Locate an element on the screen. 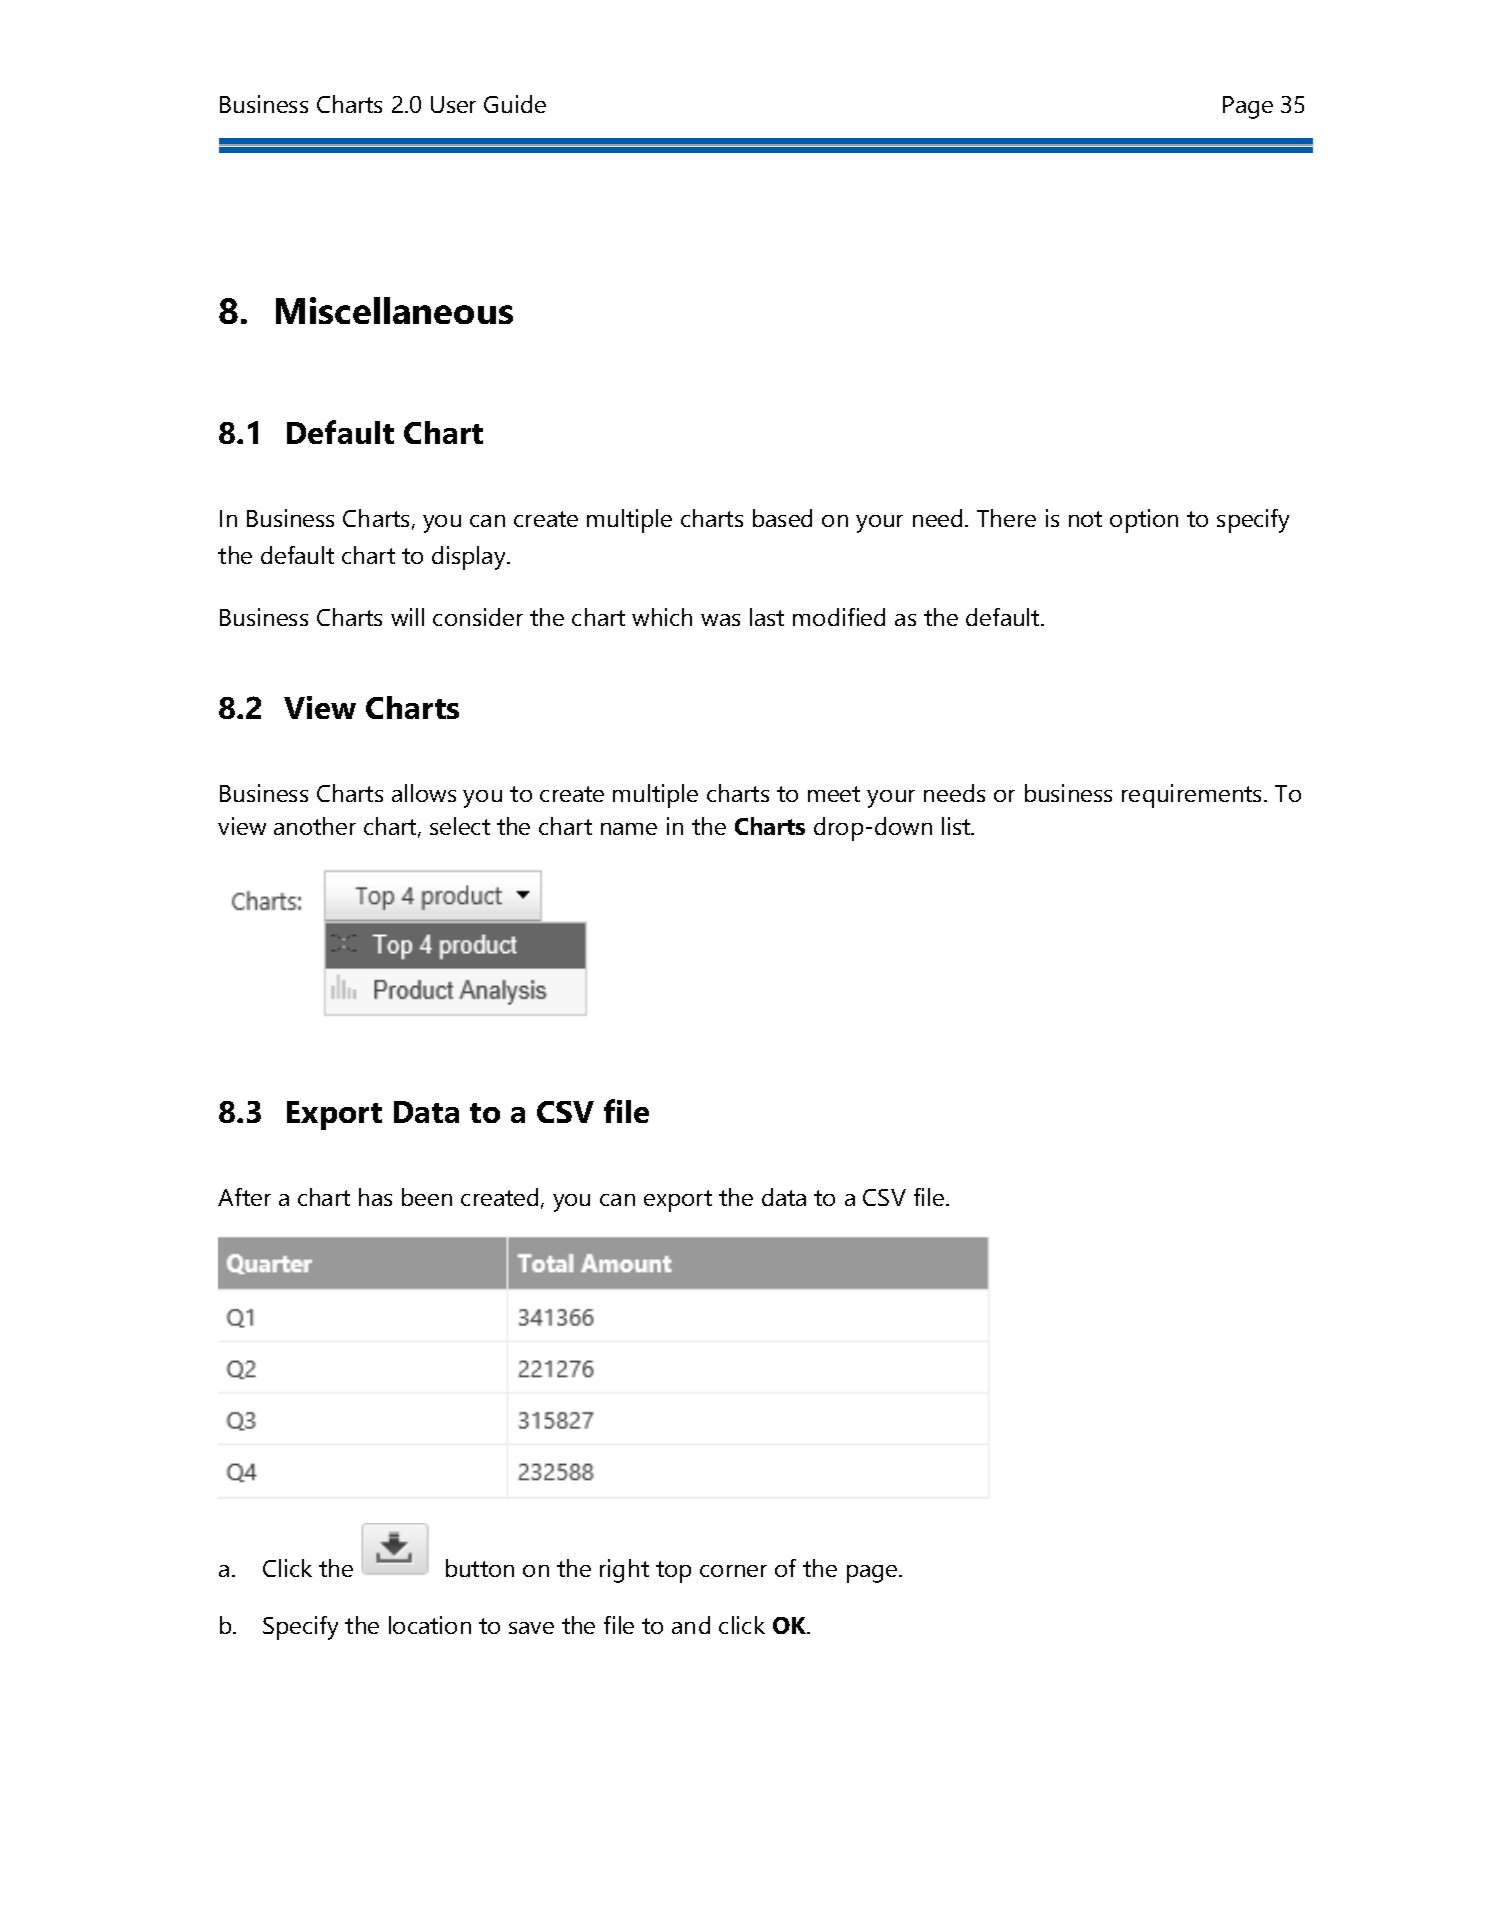 The image size is (1488, 1926). There is located at coordinates (1006, 518).
